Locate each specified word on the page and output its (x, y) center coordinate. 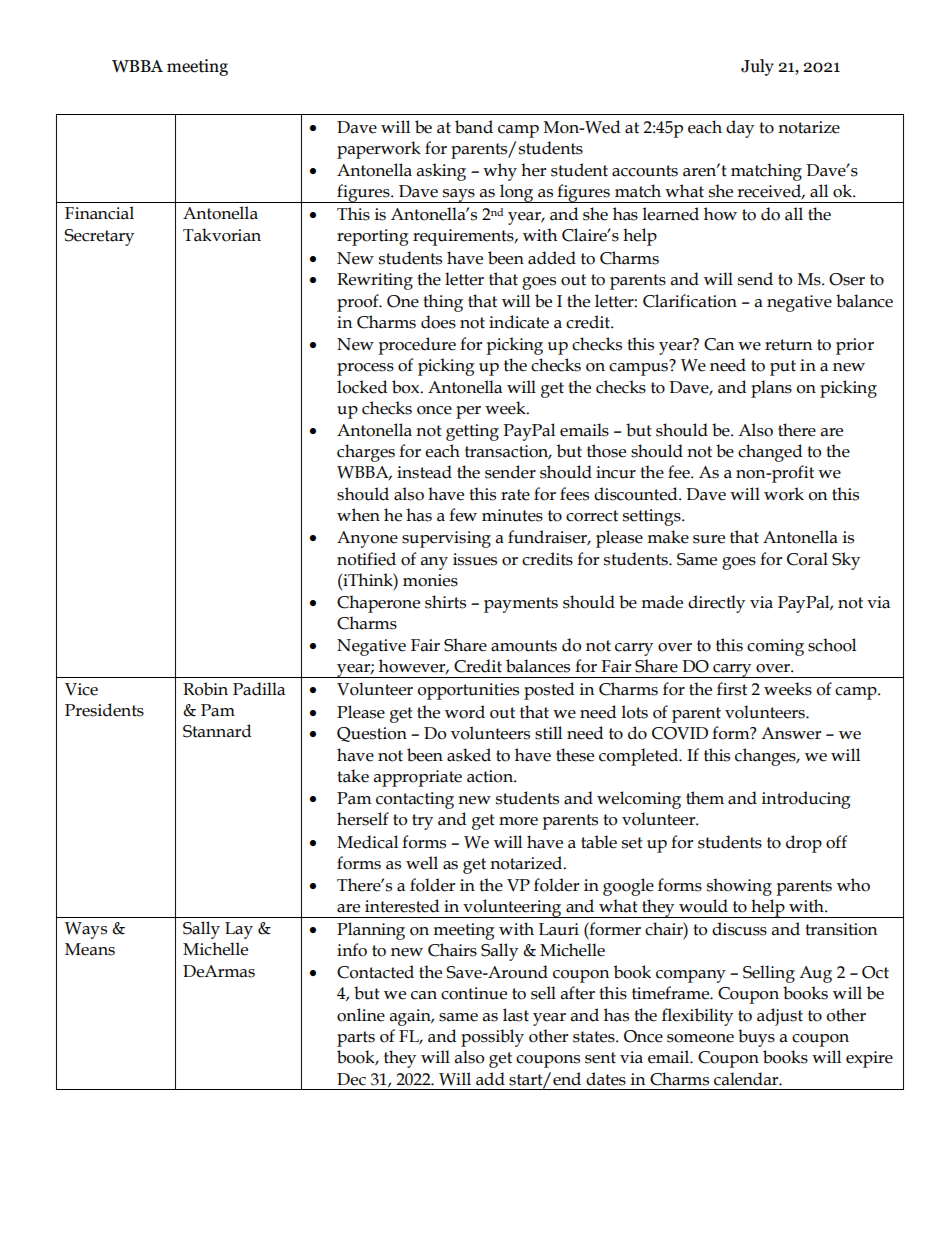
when (358, 515)
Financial (99, 213)
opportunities (468, 691)
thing (443, 303)
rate (515, 495)
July (757, 67)
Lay (239, 930)
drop (804, 844)
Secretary (99, 237)
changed (770, 453)
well (422, 863)
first (732, 689)
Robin (205, 689)
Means (90, 949)
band (474, 127)
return (788, 345)
